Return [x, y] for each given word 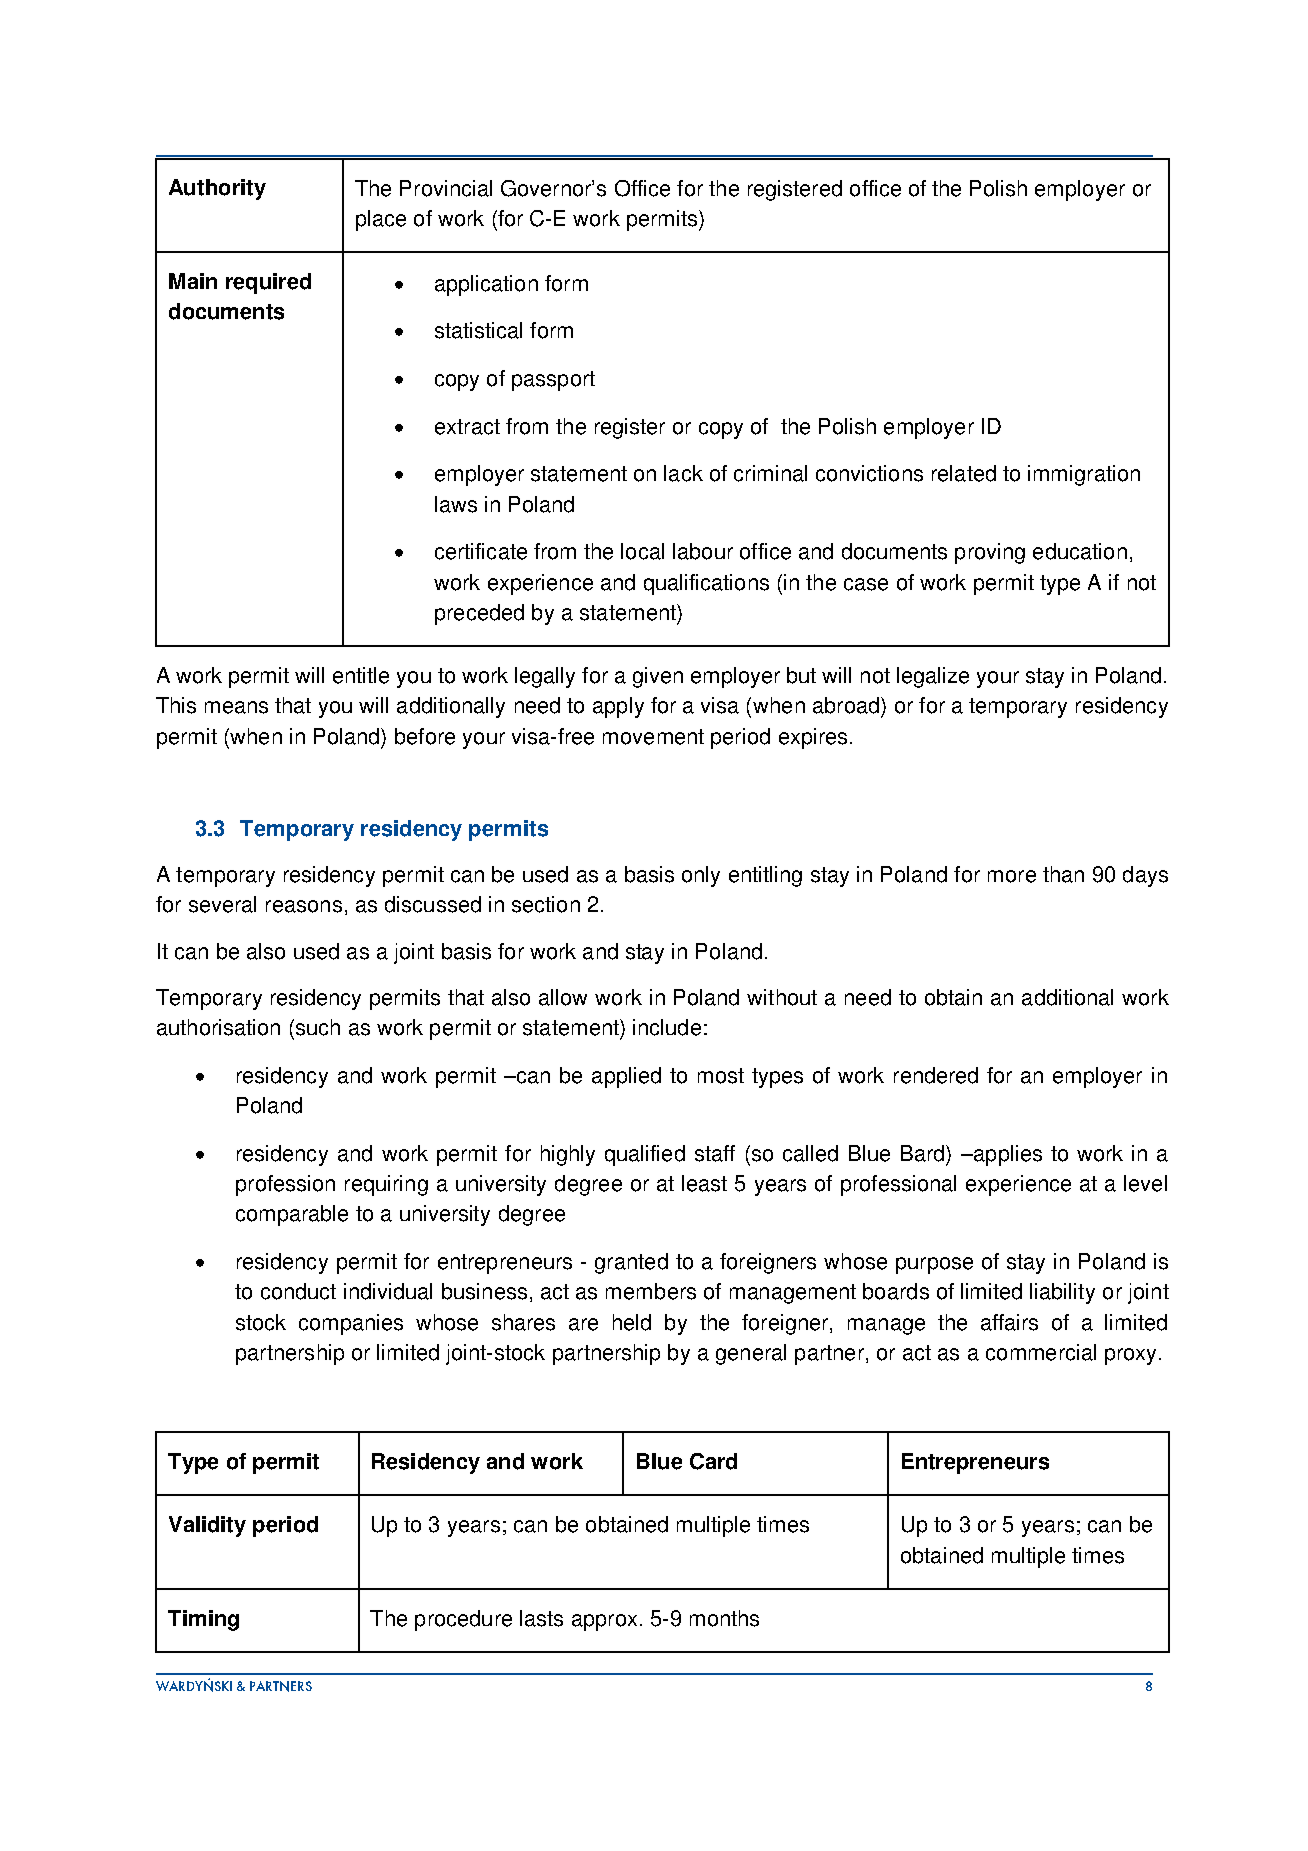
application [486, 285]
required [268, 283]
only [701, 876]
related [964, 473]
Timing [203, 1620]
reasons [304, 906]
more [1012, 876]
